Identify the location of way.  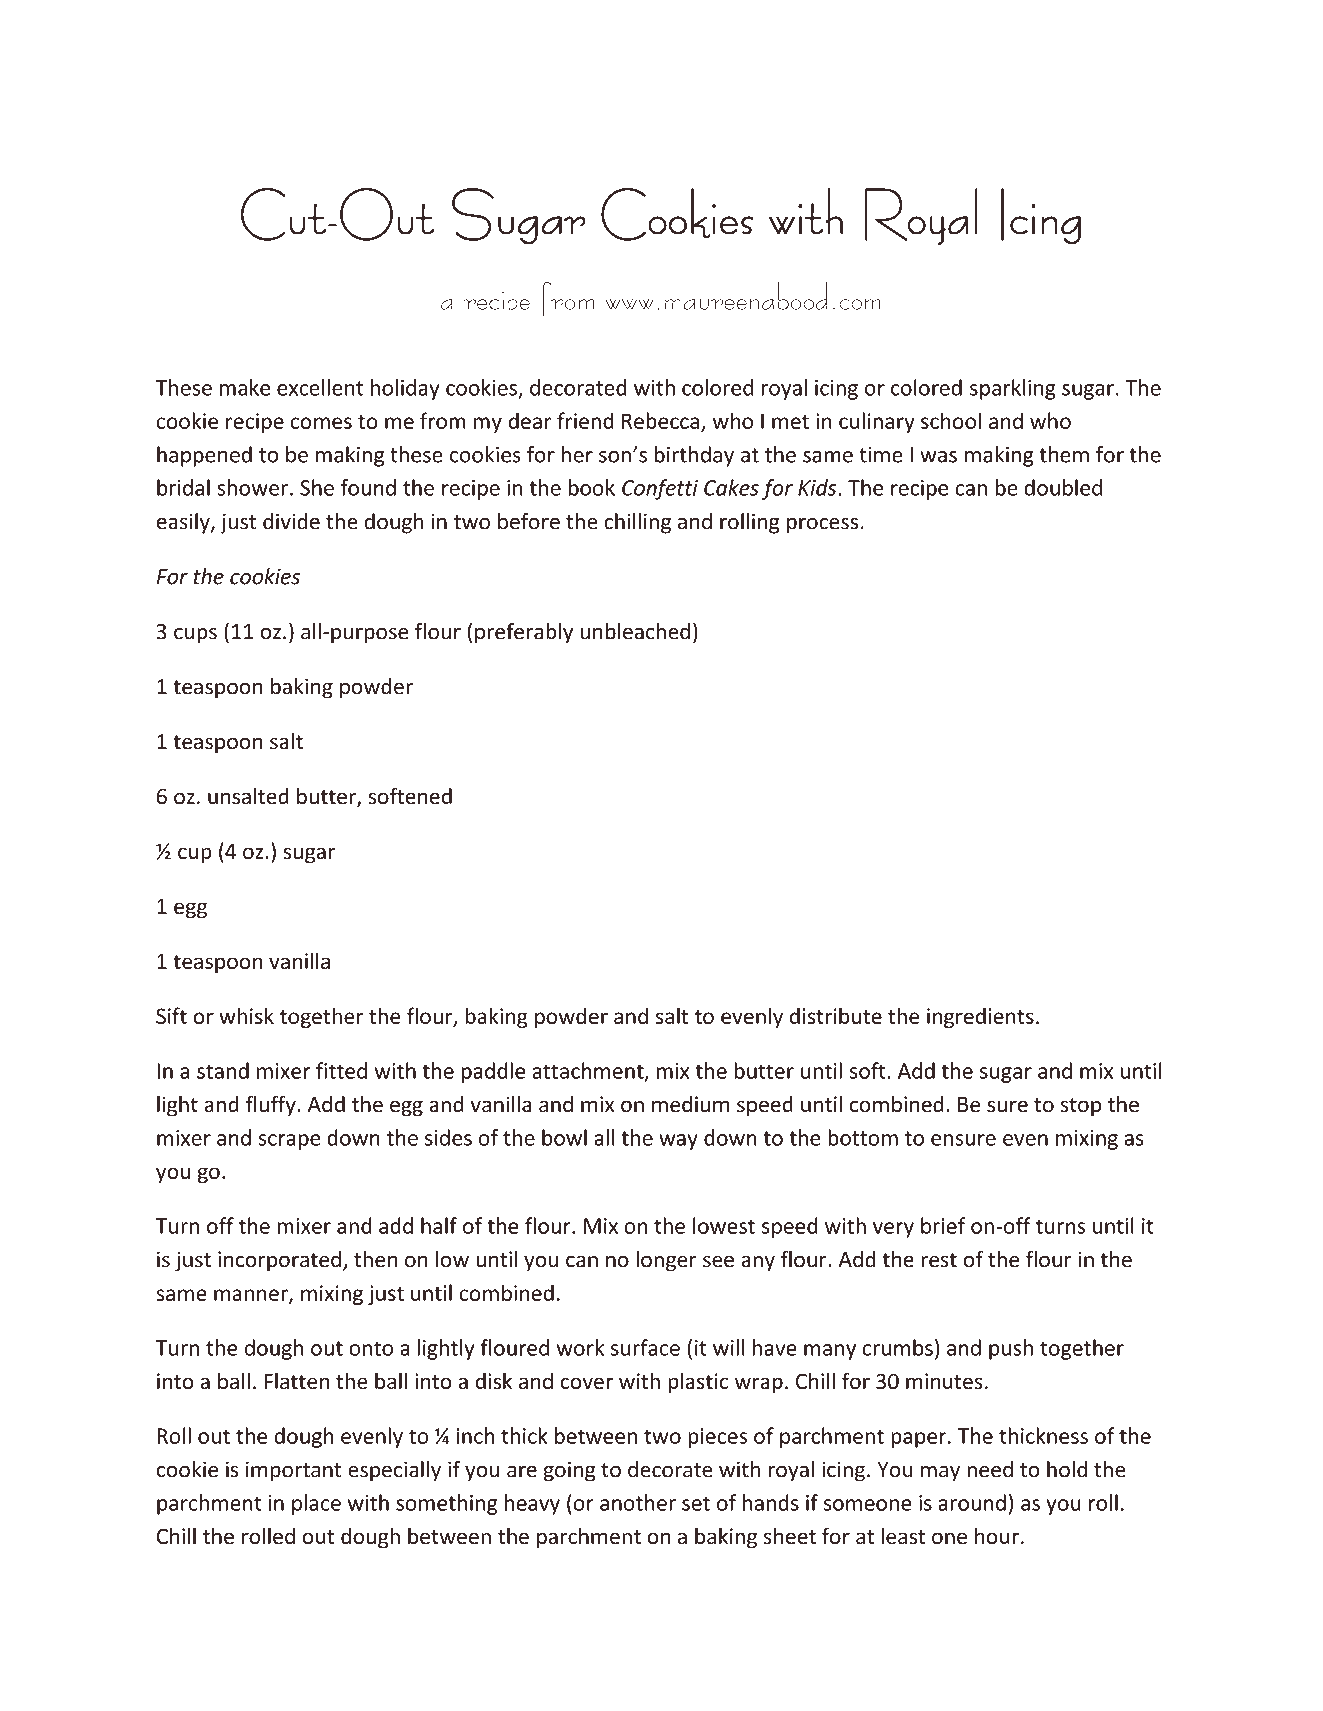
(678, 1142).
